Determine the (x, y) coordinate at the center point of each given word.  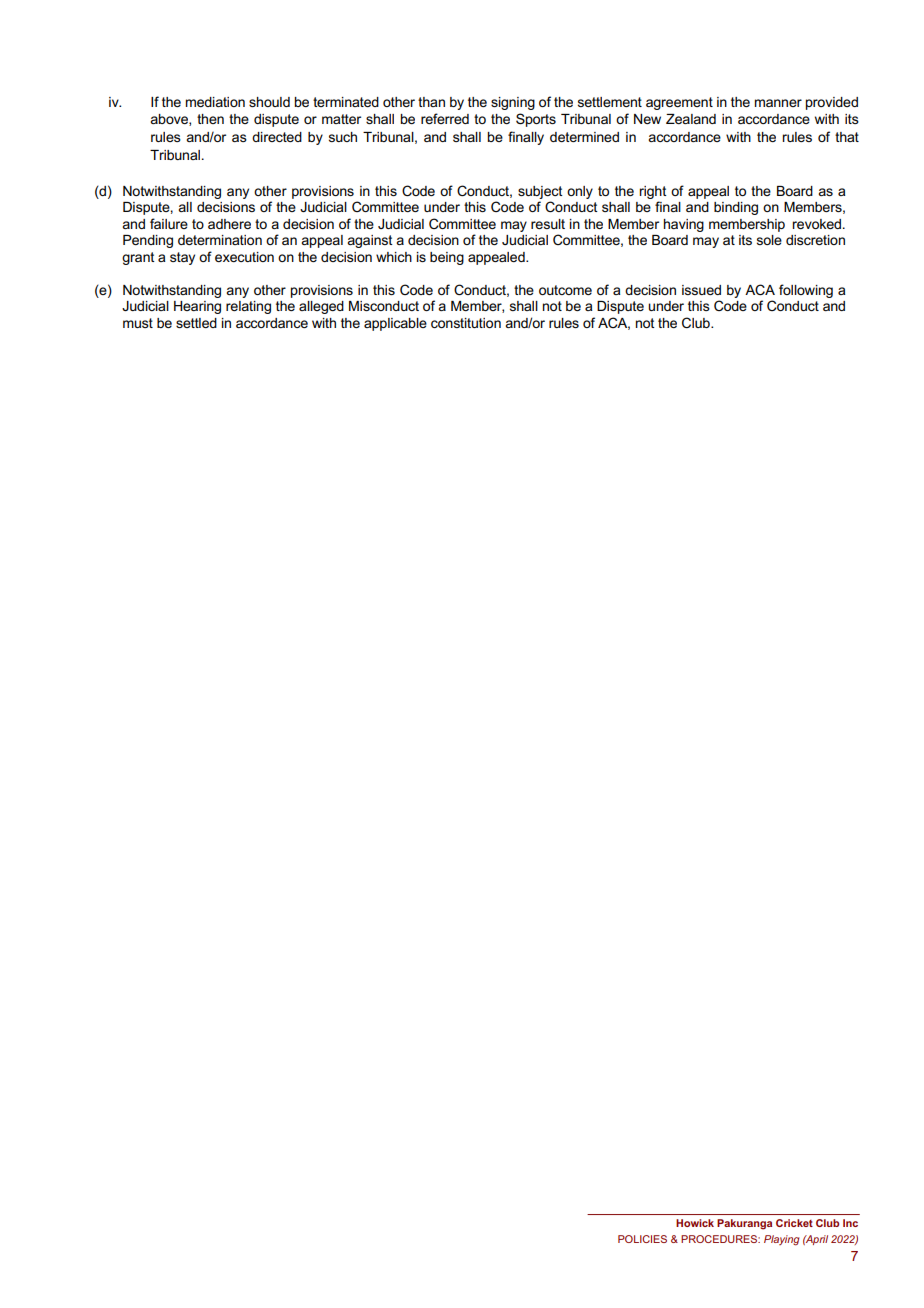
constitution (466, 323)
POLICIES (642, 1239)
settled (196, 323)
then (210, 119)
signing (513, 103)
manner (778, 103)
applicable (395, 324)
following (806, 291)
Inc (850, 1223)
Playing (781, 1240)
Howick (695, 1223)
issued (701, 290)
